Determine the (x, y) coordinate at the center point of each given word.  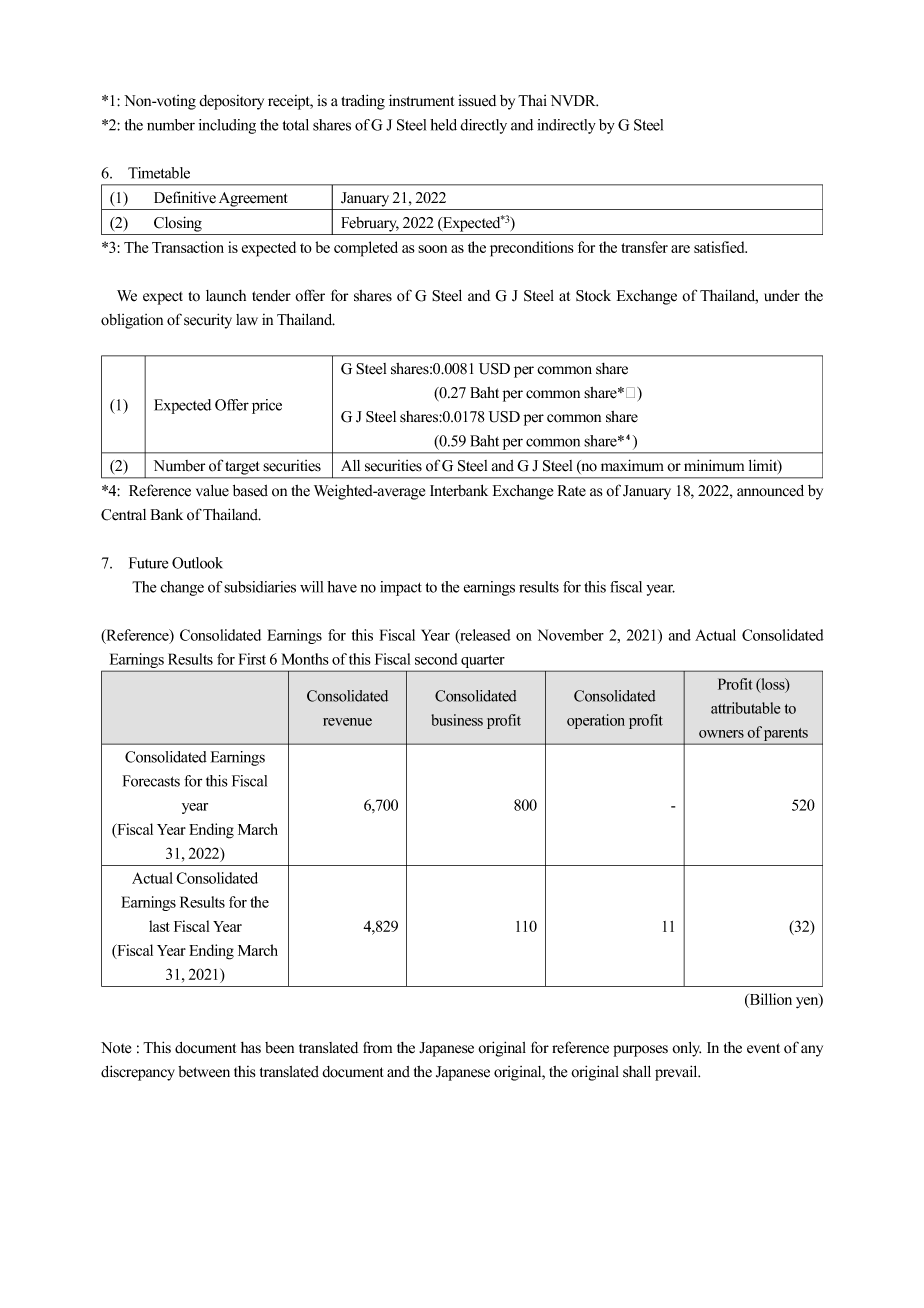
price (267, 406)
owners (721, 734)
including (227, 126)
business (457, 720)
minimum (714, 465)
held (443, 125)
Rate (572, 491)
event (763, 1048)
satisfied (720, 247)
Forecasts (151, 781)
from (377, 1047)
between (204, 1072)
